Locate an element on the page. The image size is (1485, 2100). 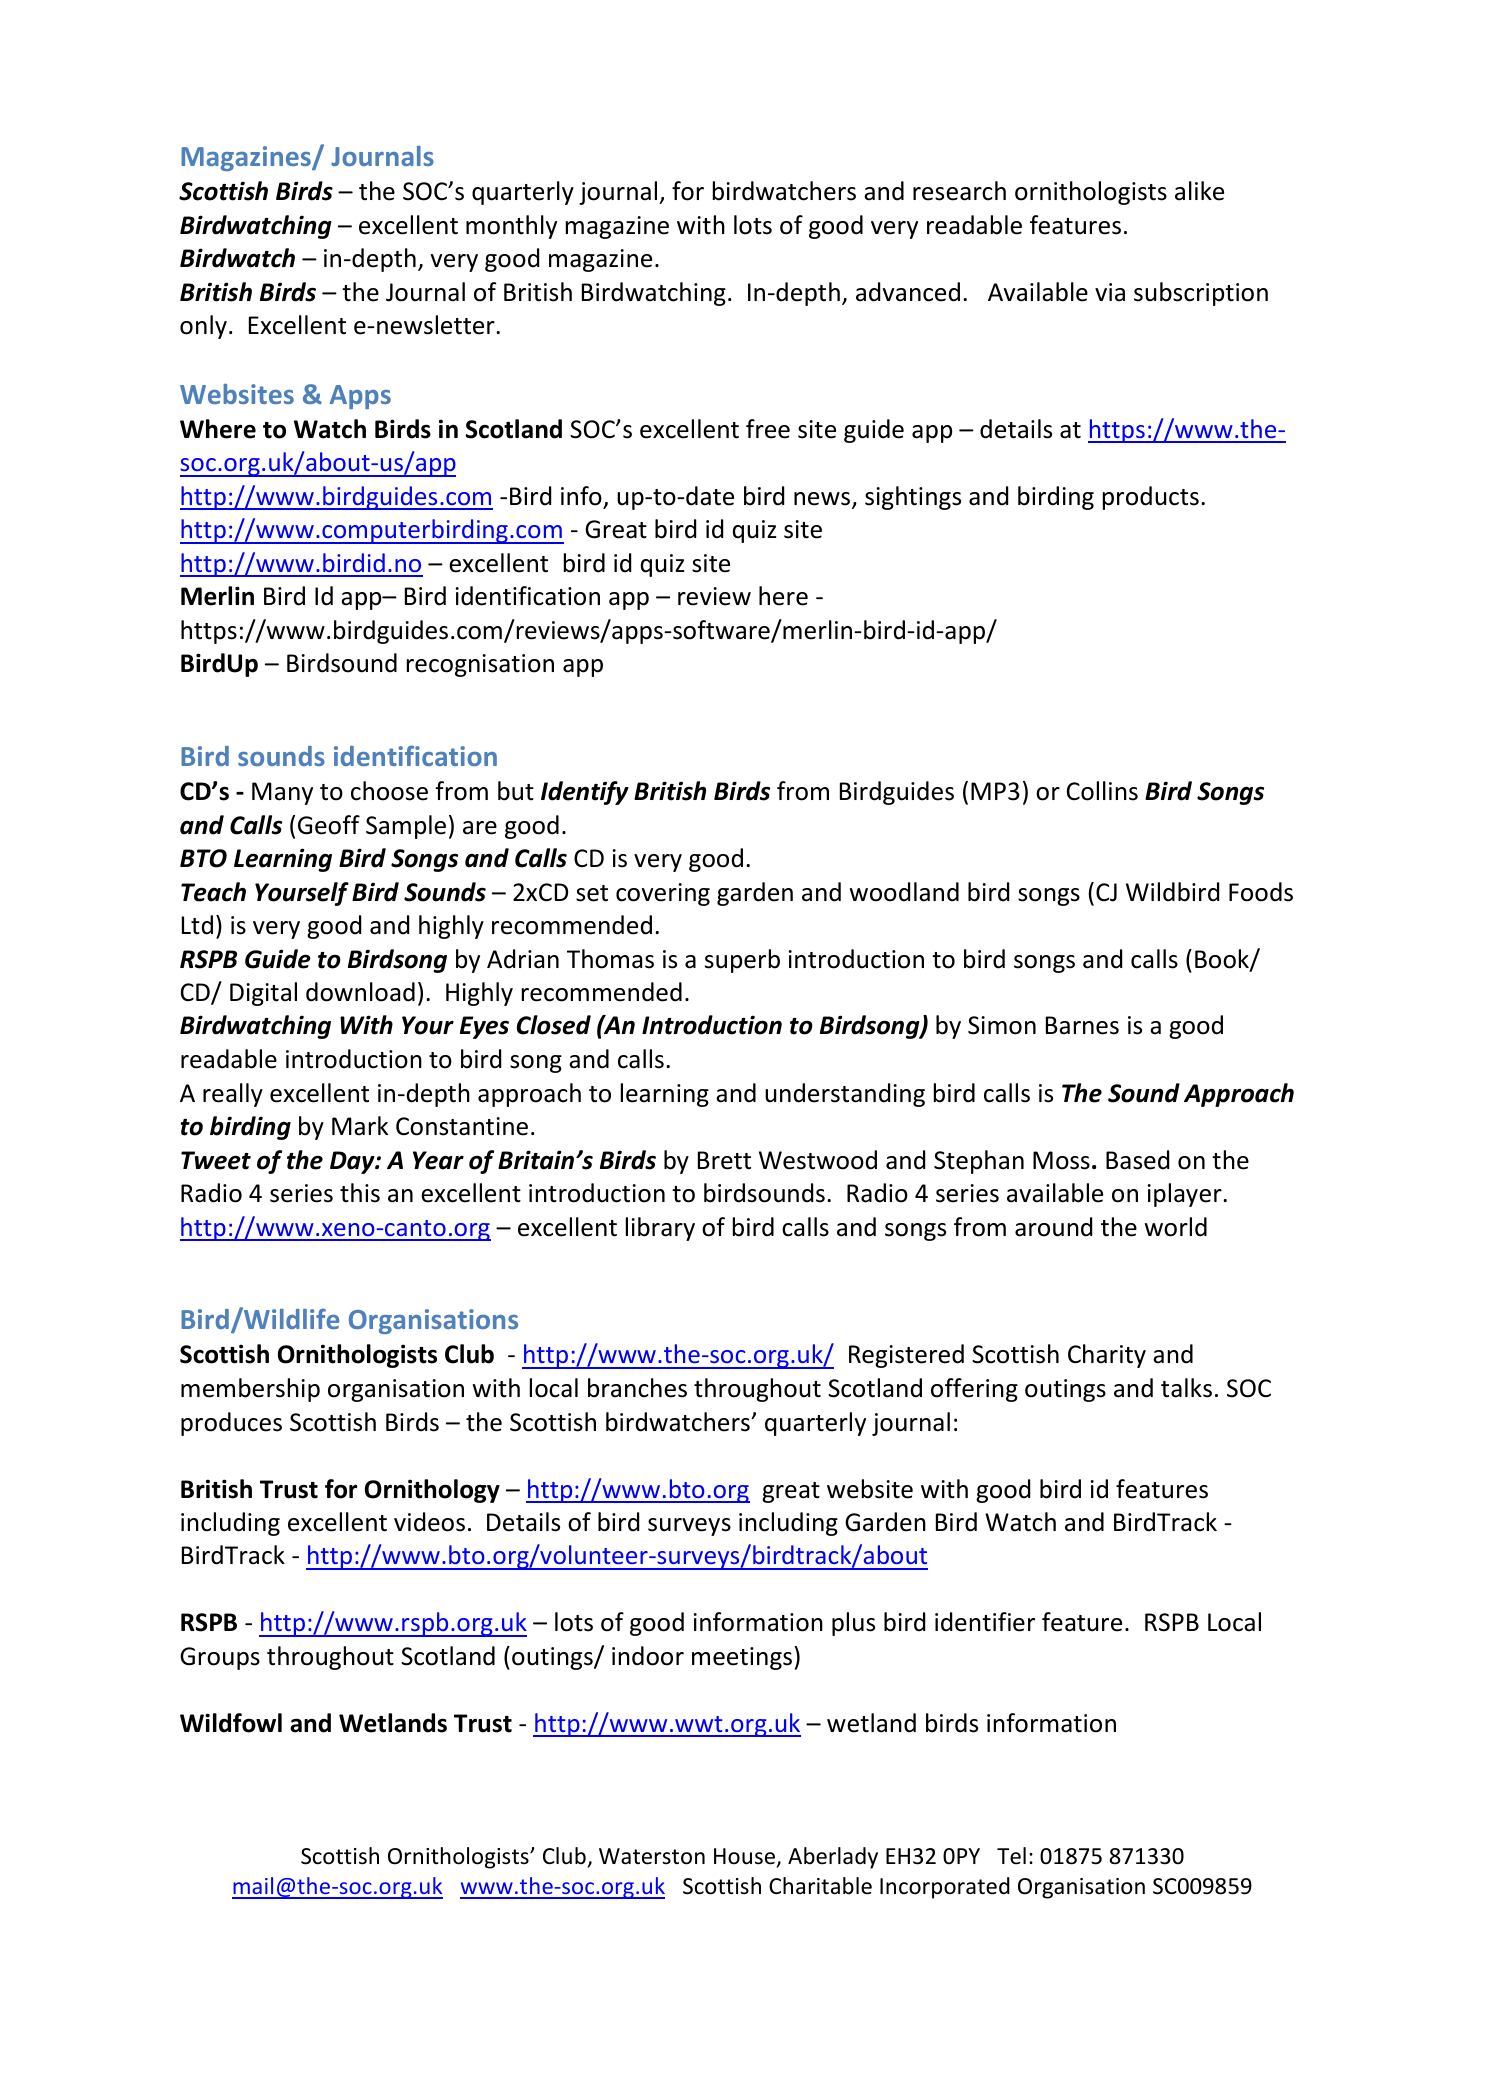
advanced is located at coordinates (908, 292).
